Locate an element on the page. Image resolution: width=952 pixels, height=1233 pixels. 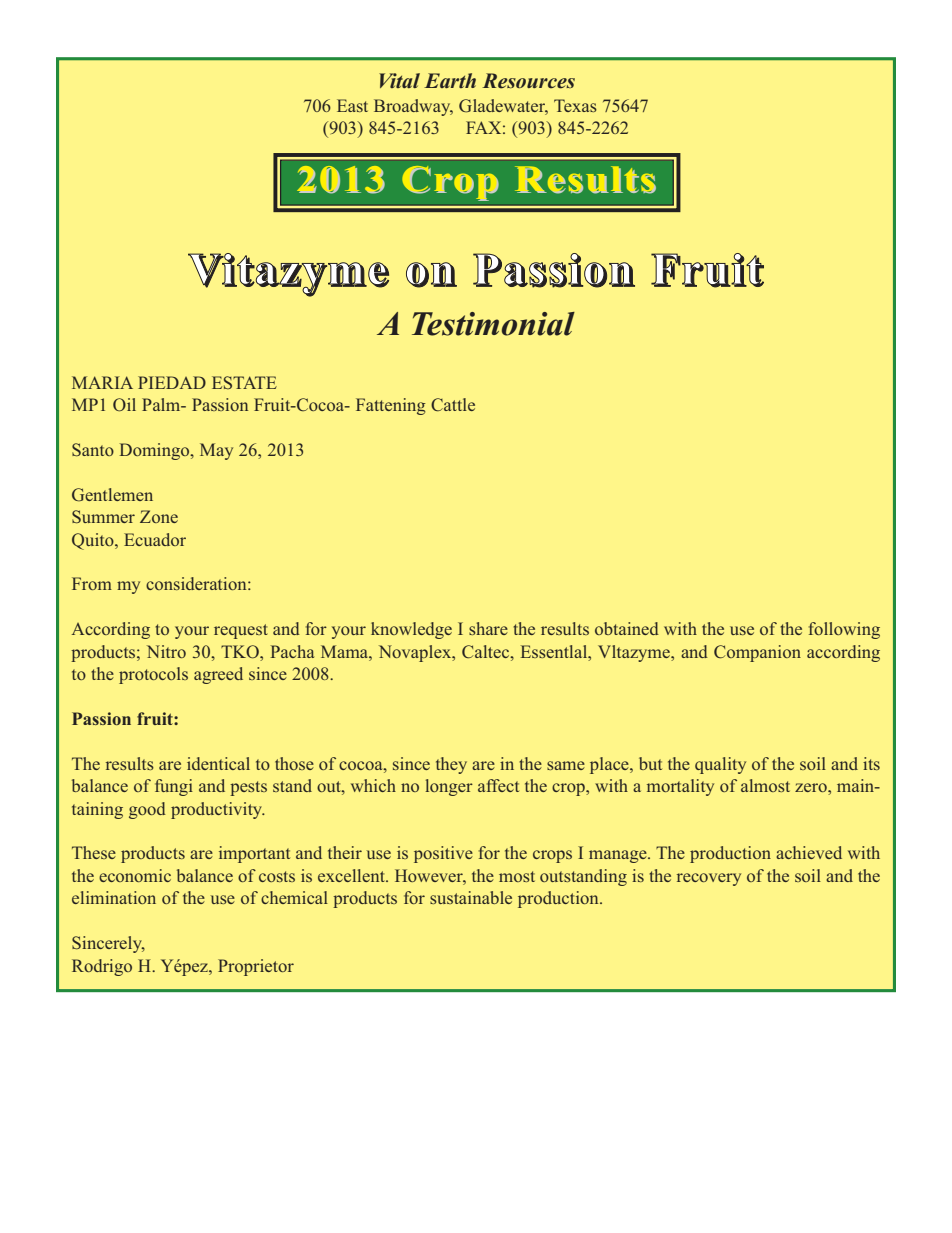
sustainable is located at coordinates (471, 897).
